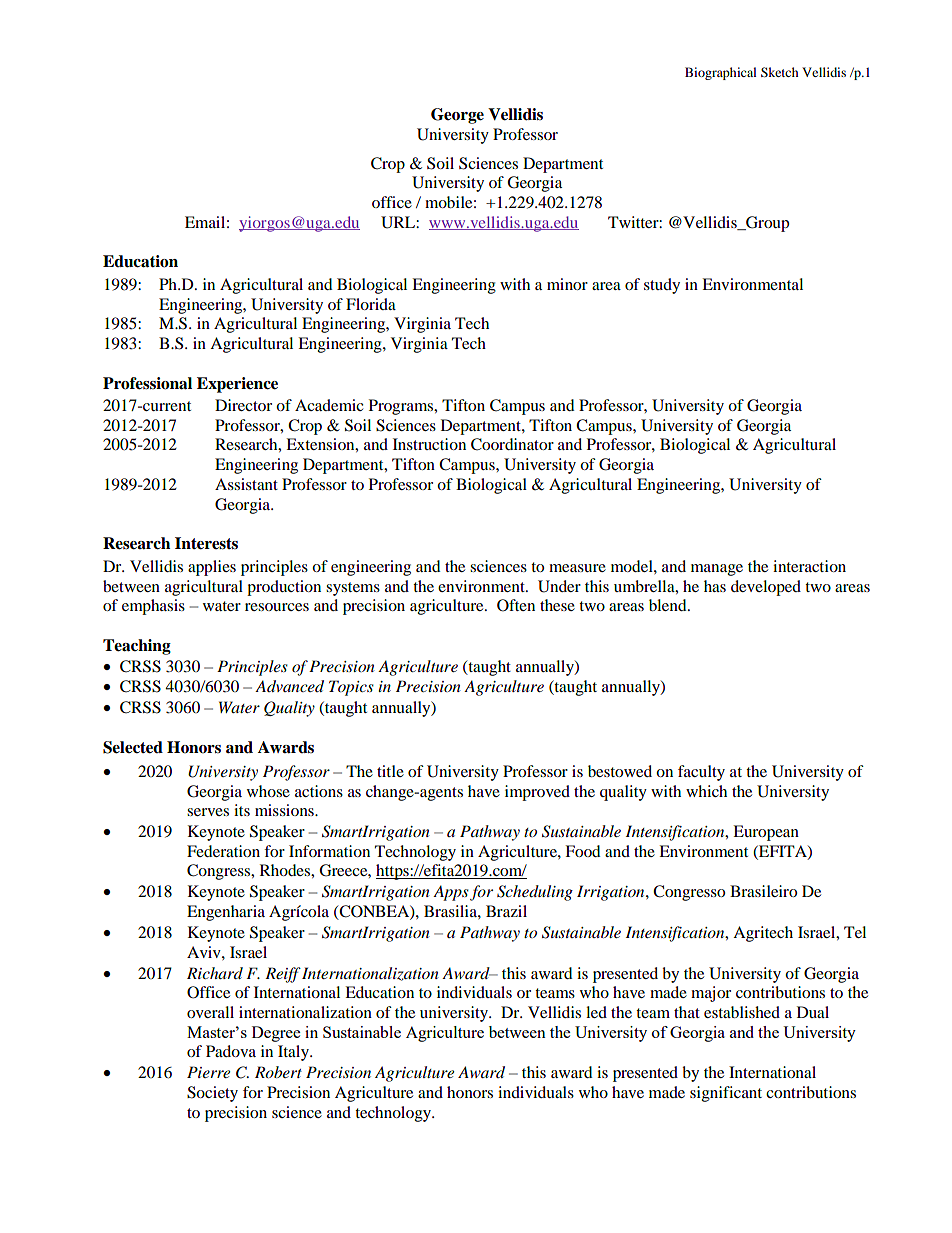 This screenshot has height=1233, width=952. I want to click on led, so click(596, 1012).
